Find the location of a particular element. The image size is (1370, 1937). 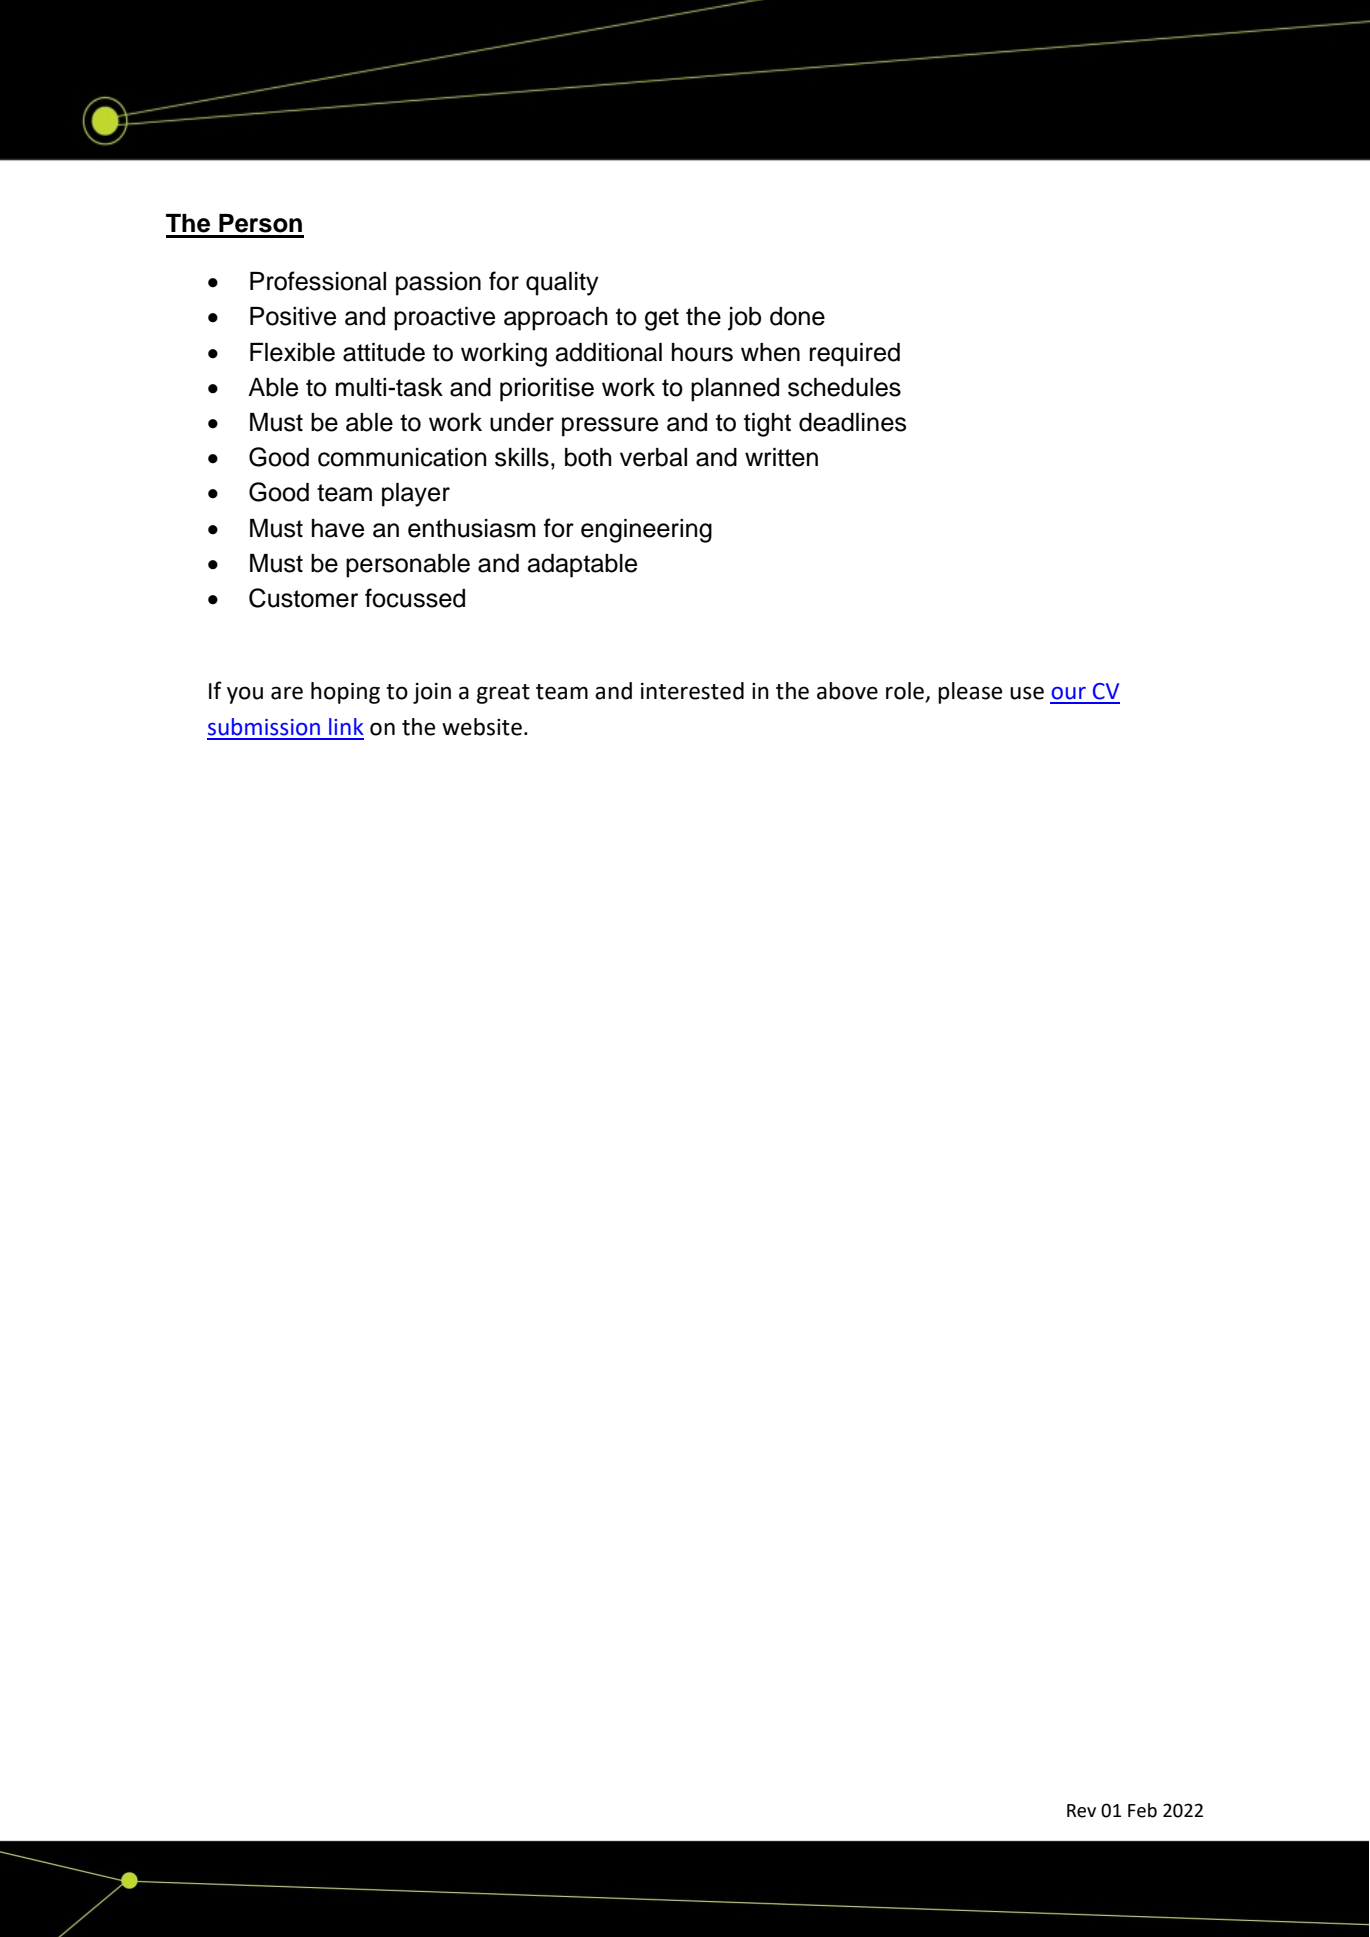

Feb is located at coordinates (1142, 1810).
